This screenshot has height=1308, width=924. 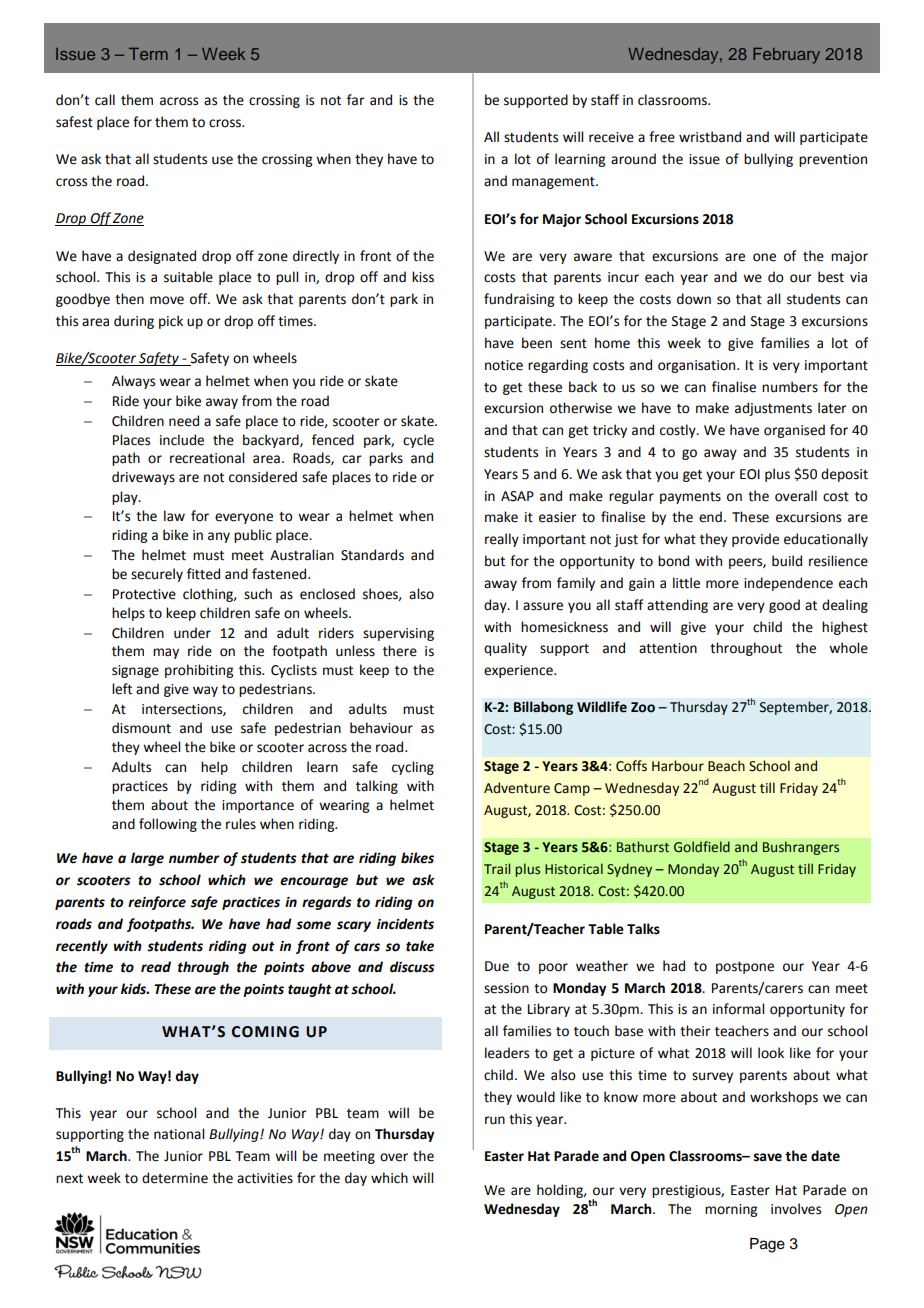 I want to click on national, so click(x=179, y=1134).
